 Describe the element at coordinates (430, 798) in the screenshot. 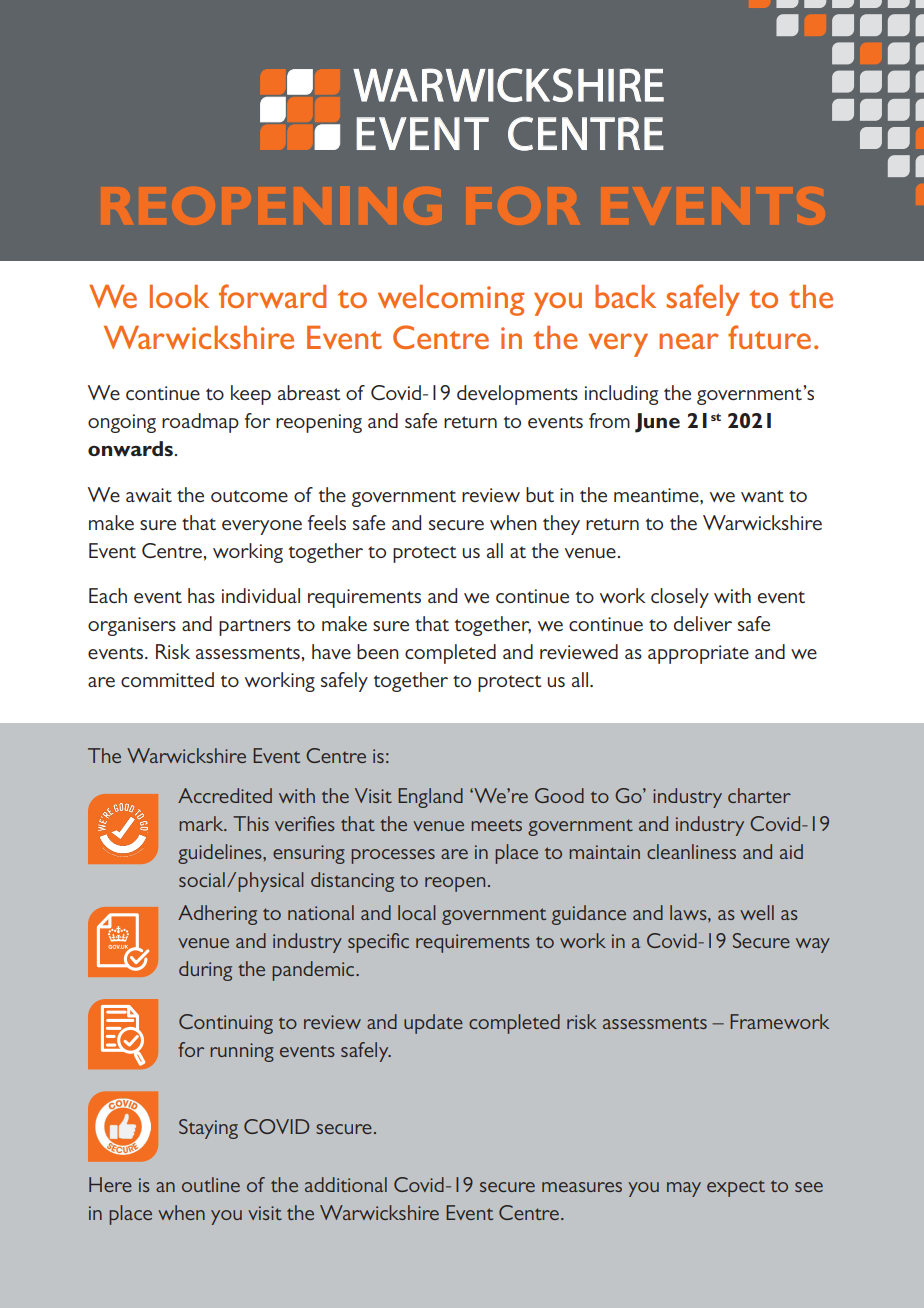

I see `England` at that location.
